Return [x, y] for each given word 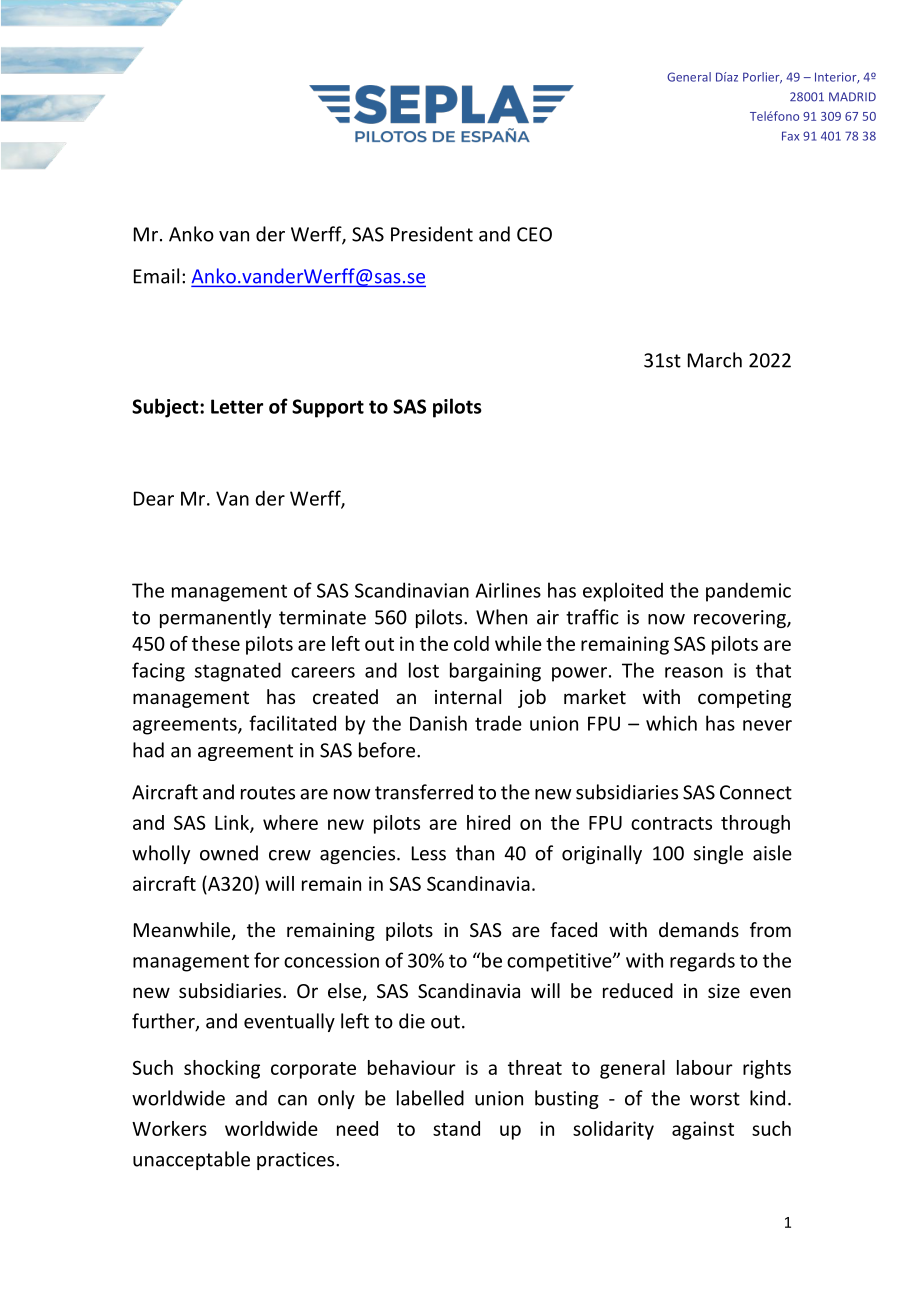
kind [767, 1098]
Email [156, 276]
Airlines [508, 590]
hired [488, 822]
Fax [790, 136]
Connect [756, 792]
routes [268, 793]
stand [456, 1128]
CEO [534, 234]
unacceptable [191, 1160]
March [715, 360]
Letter [237, 406]
